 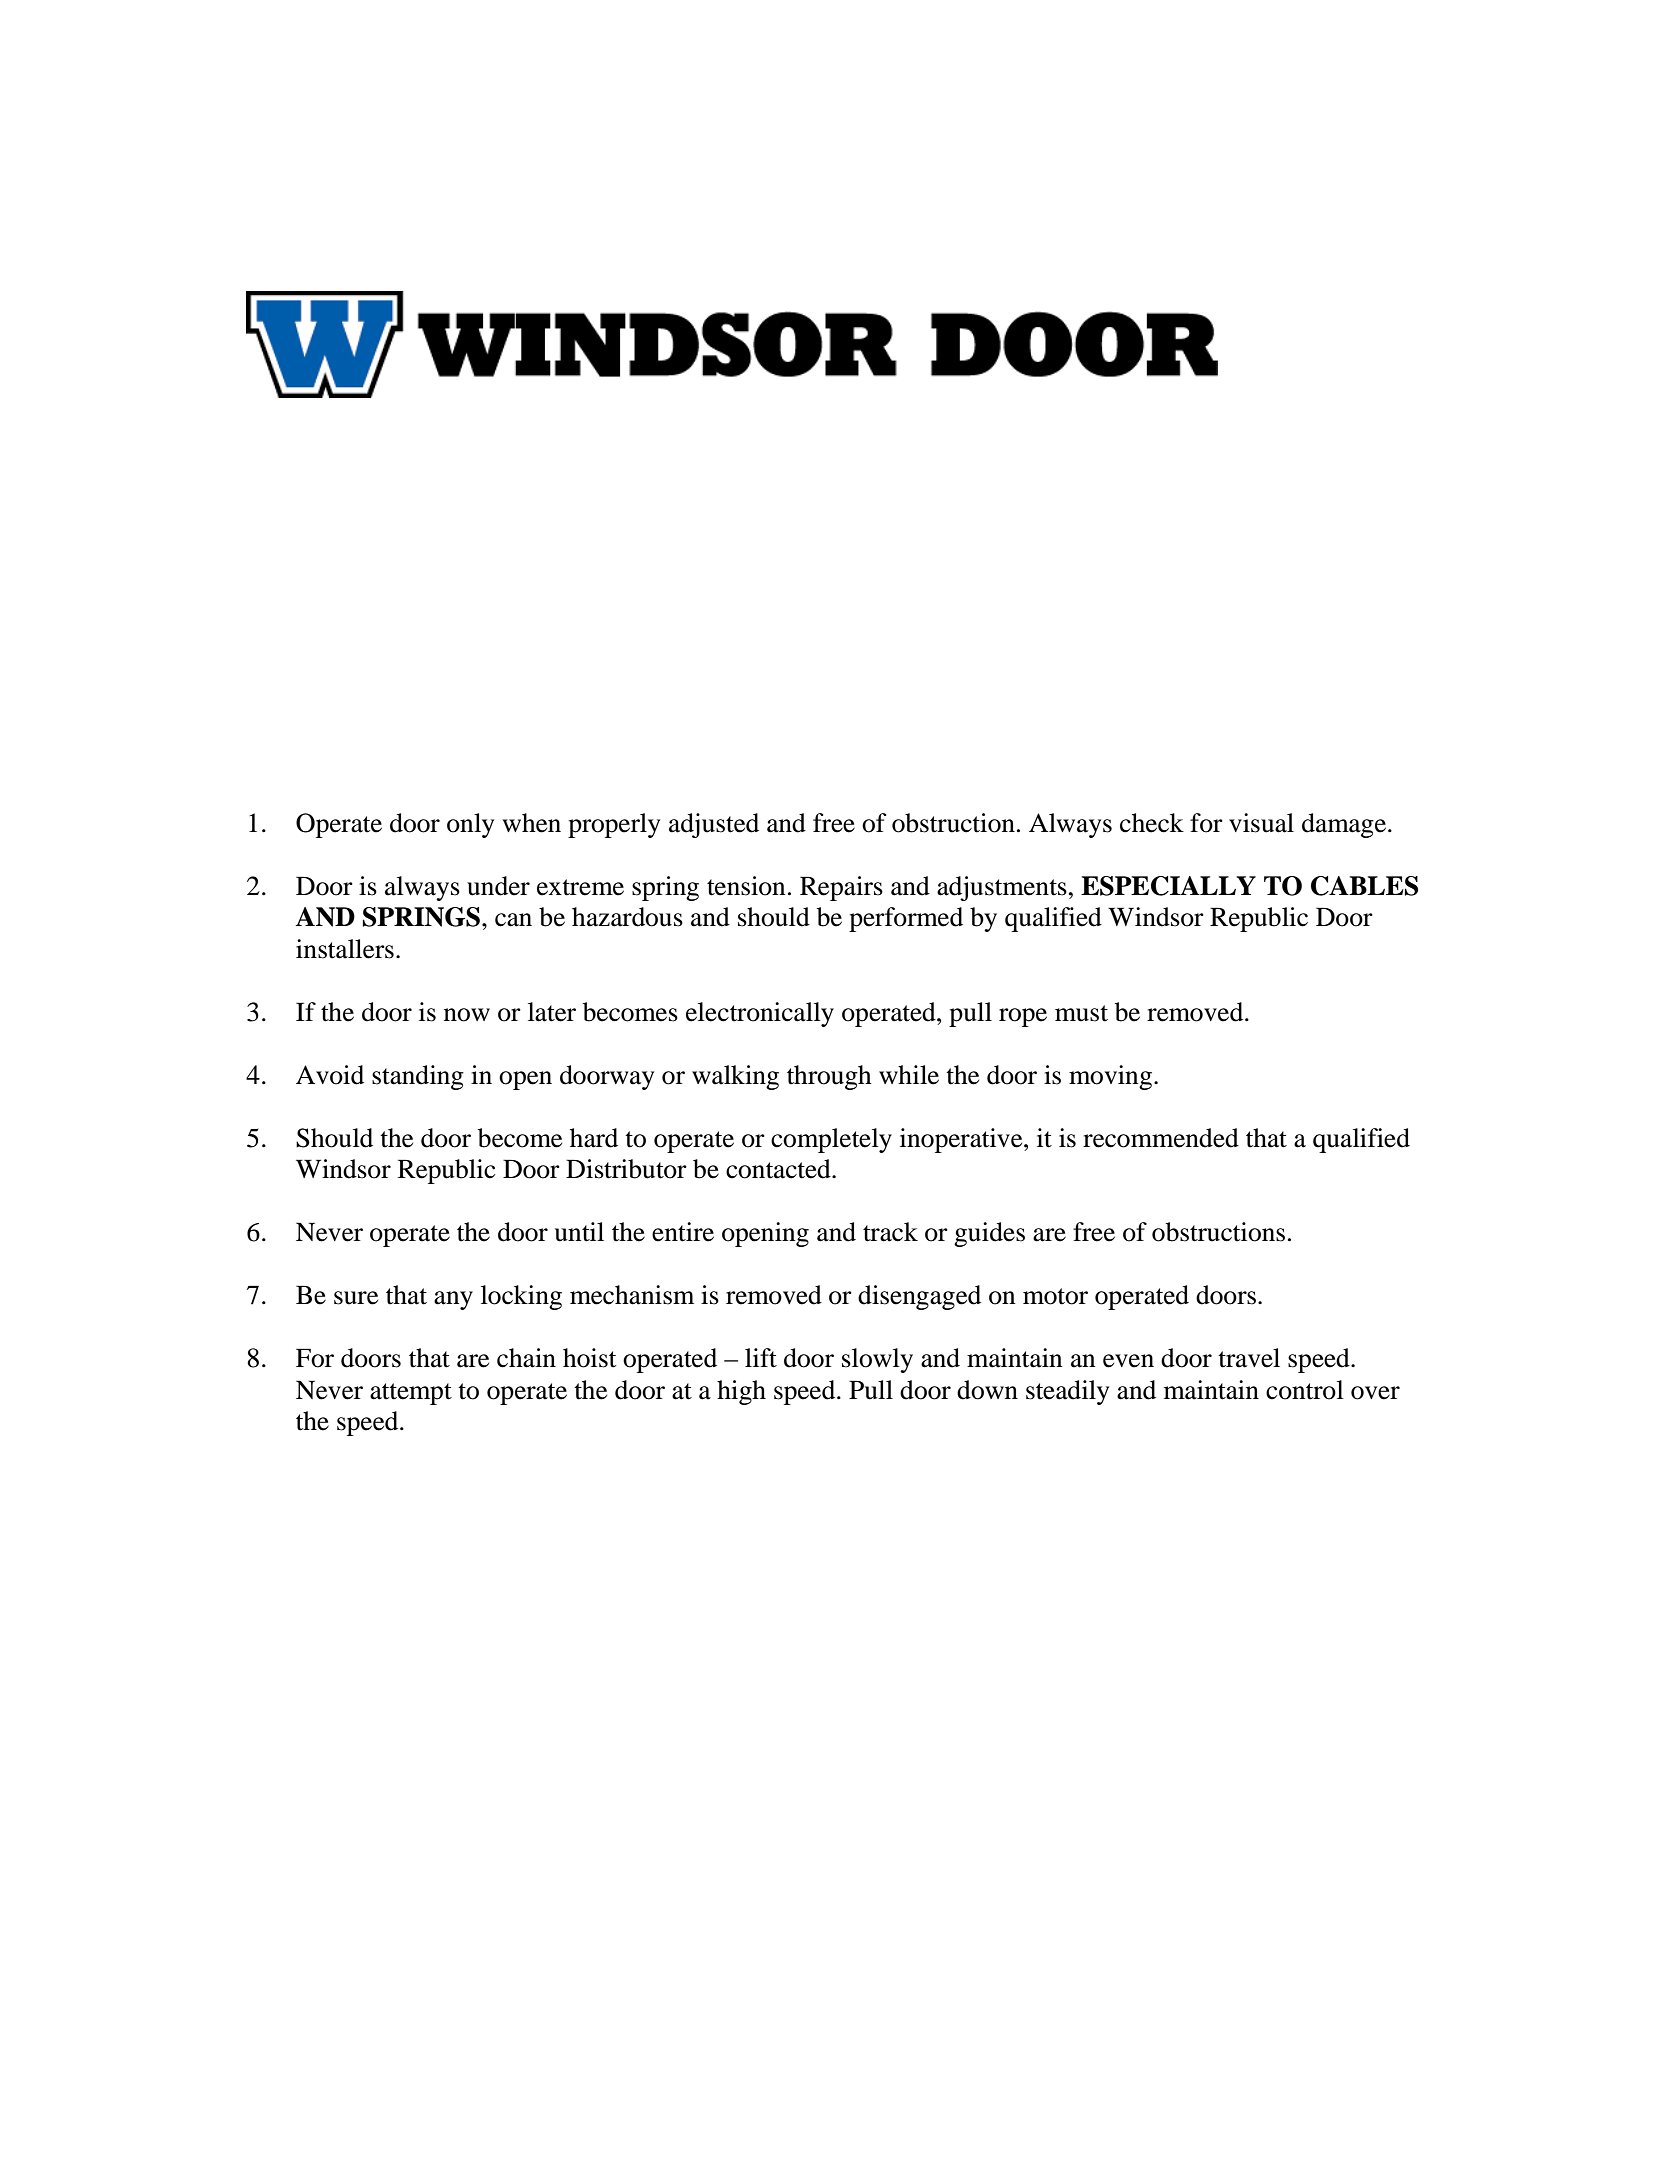 I want to click on through, so click(x=829, y=1077).
